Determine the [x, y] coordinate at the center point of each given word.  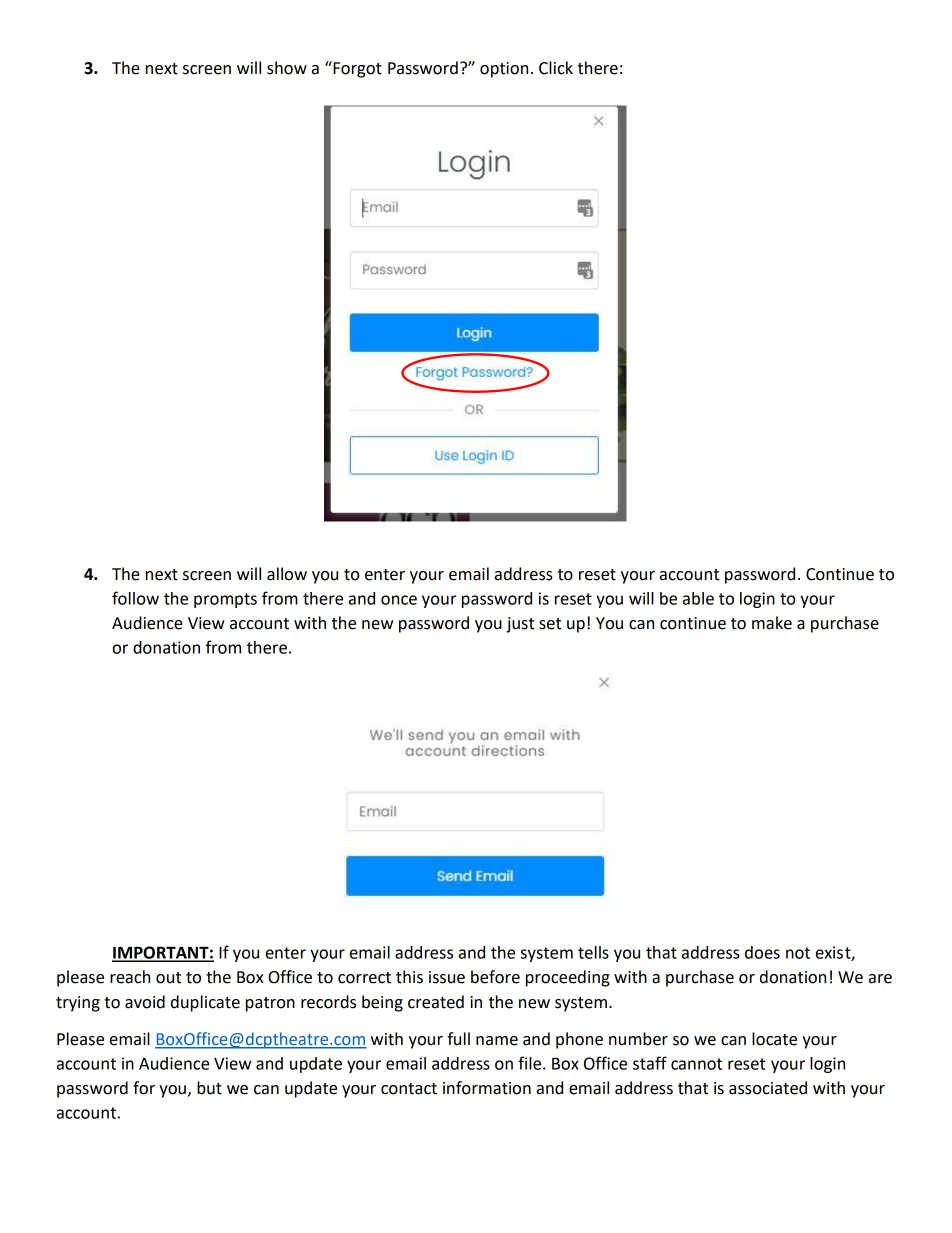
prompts [225, 600]
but [209, 1088]
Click [556, 68]
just [520, 625]
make [772, 623]
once [399, 600]
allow [287, 574]
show [287, 68]
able [698, 598]
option [504, 70]
